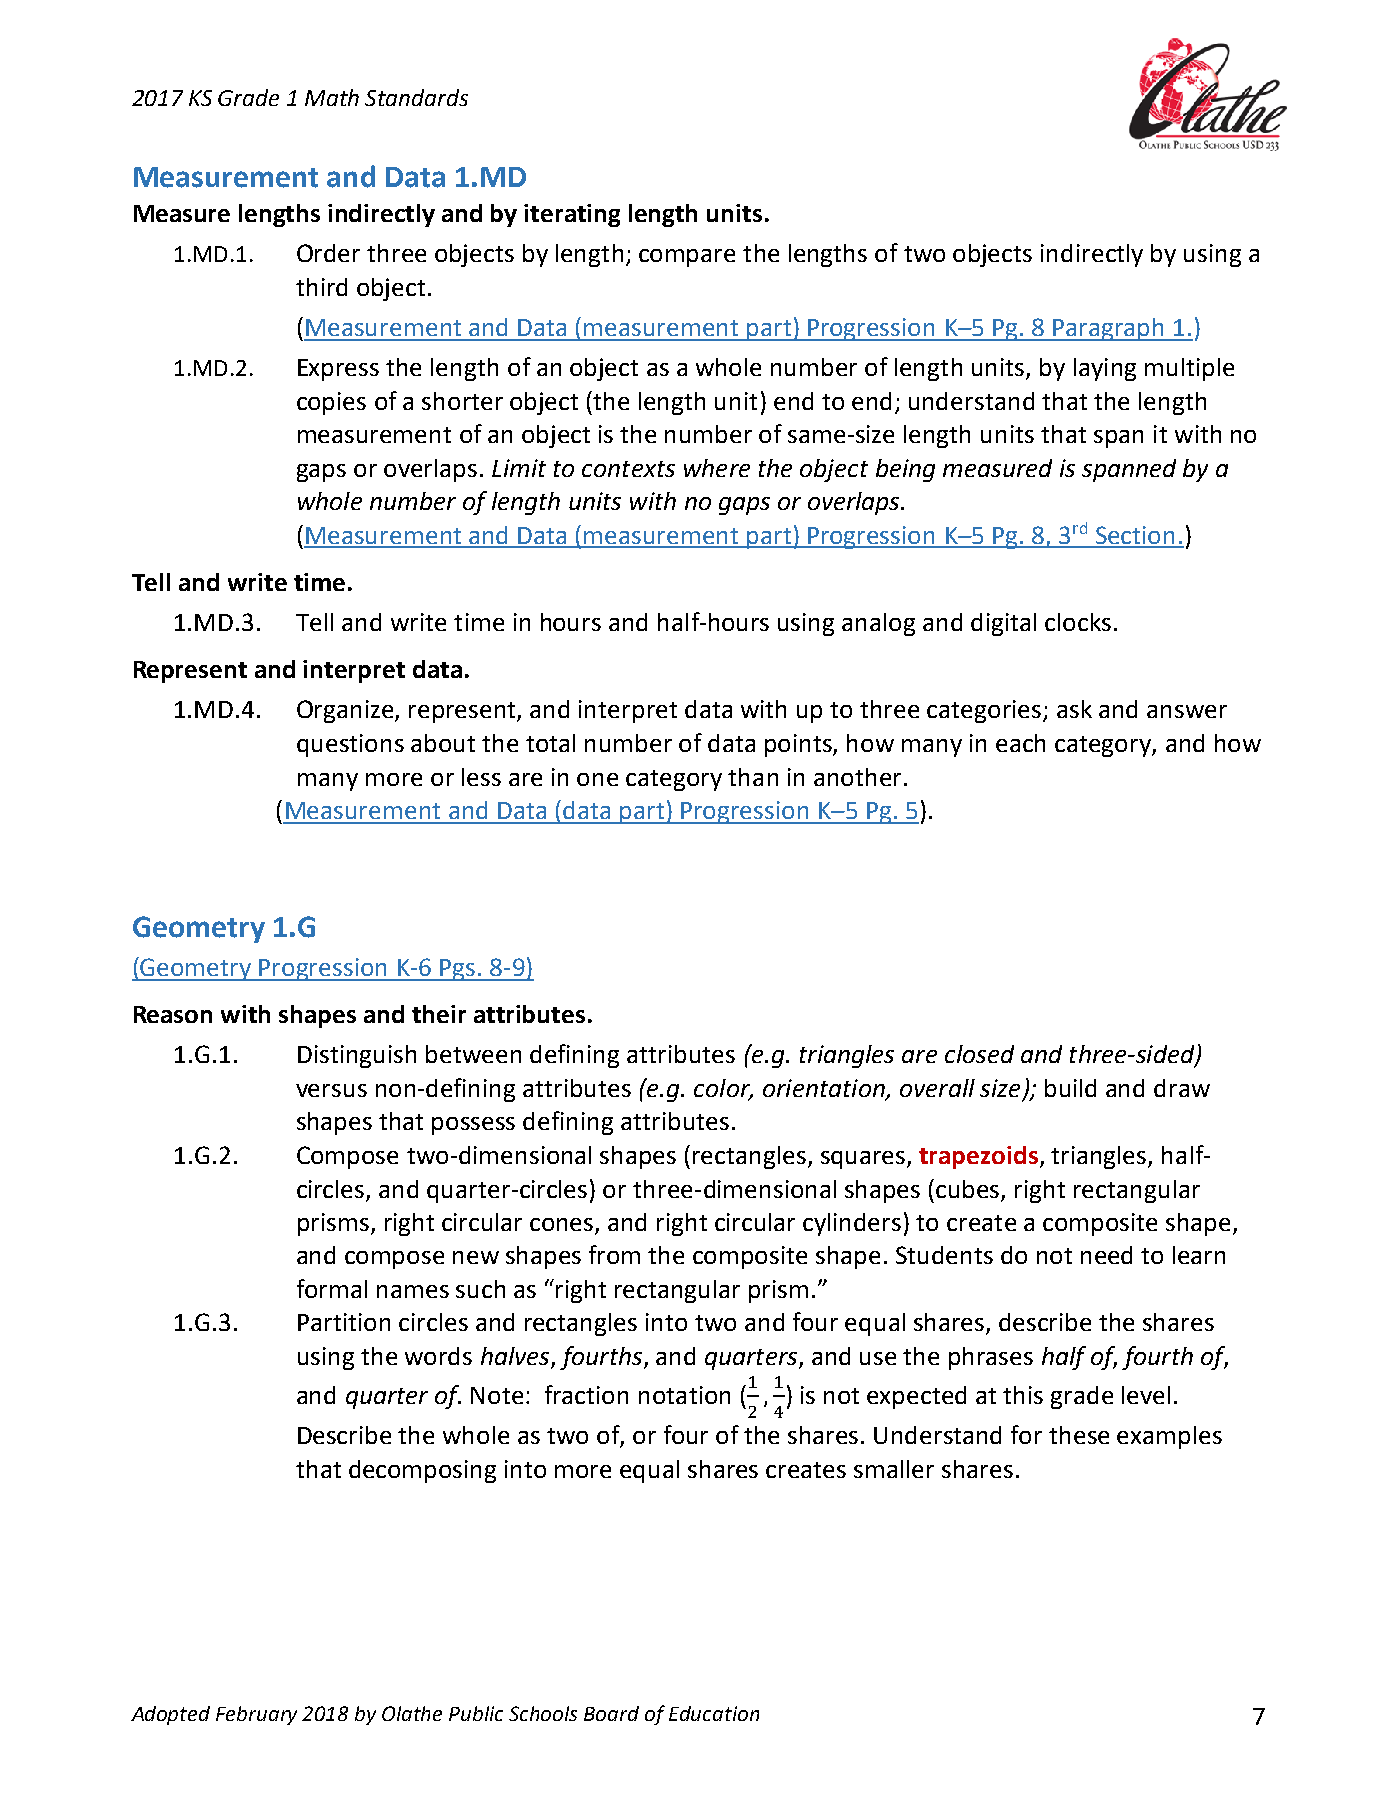  Describe the element at coordinates (1079, 1435) in the screenshot. I see `these` at that location.
